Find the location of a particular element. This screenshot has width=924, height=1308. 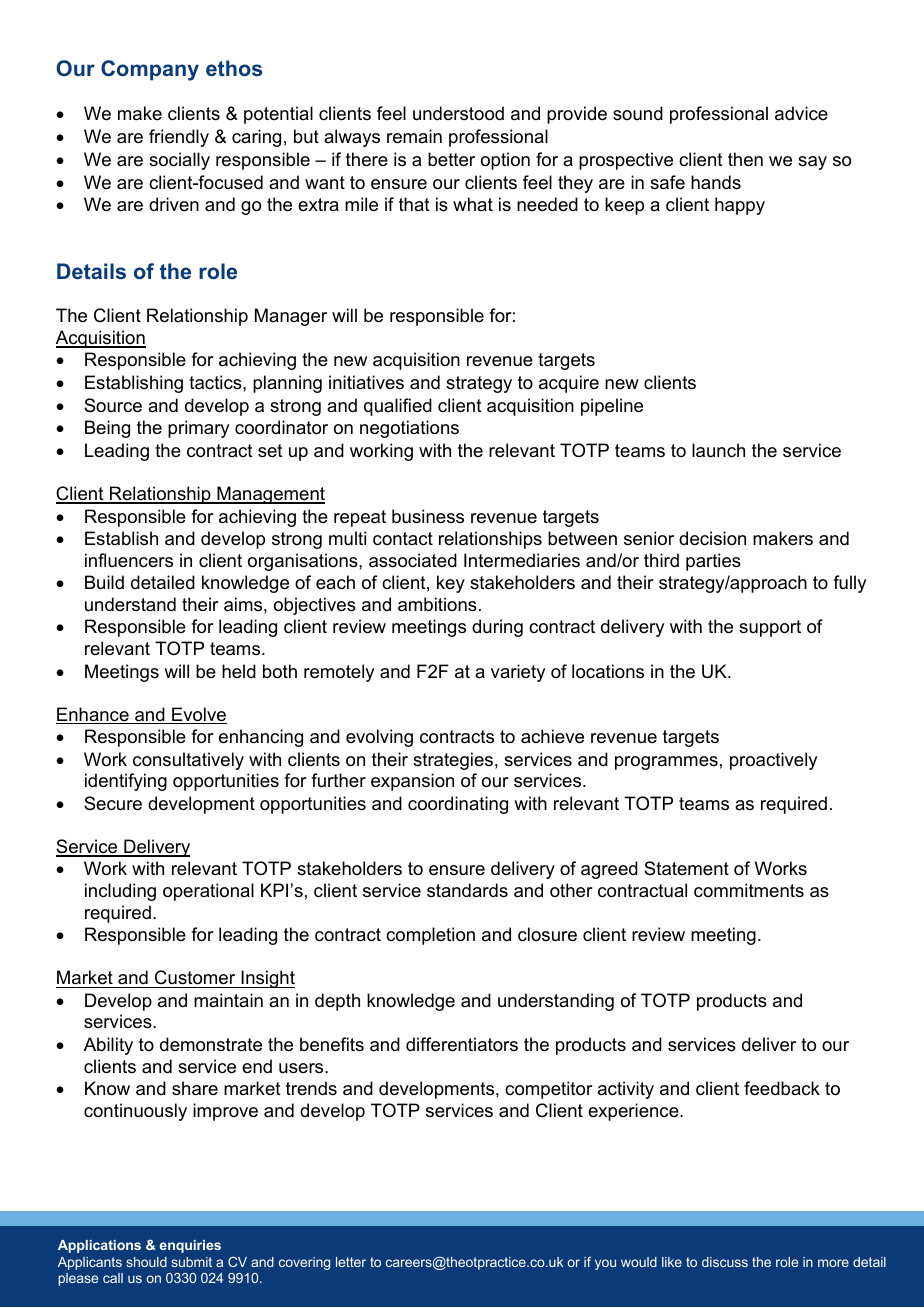

friendly is located at coordinates (179, 138).
